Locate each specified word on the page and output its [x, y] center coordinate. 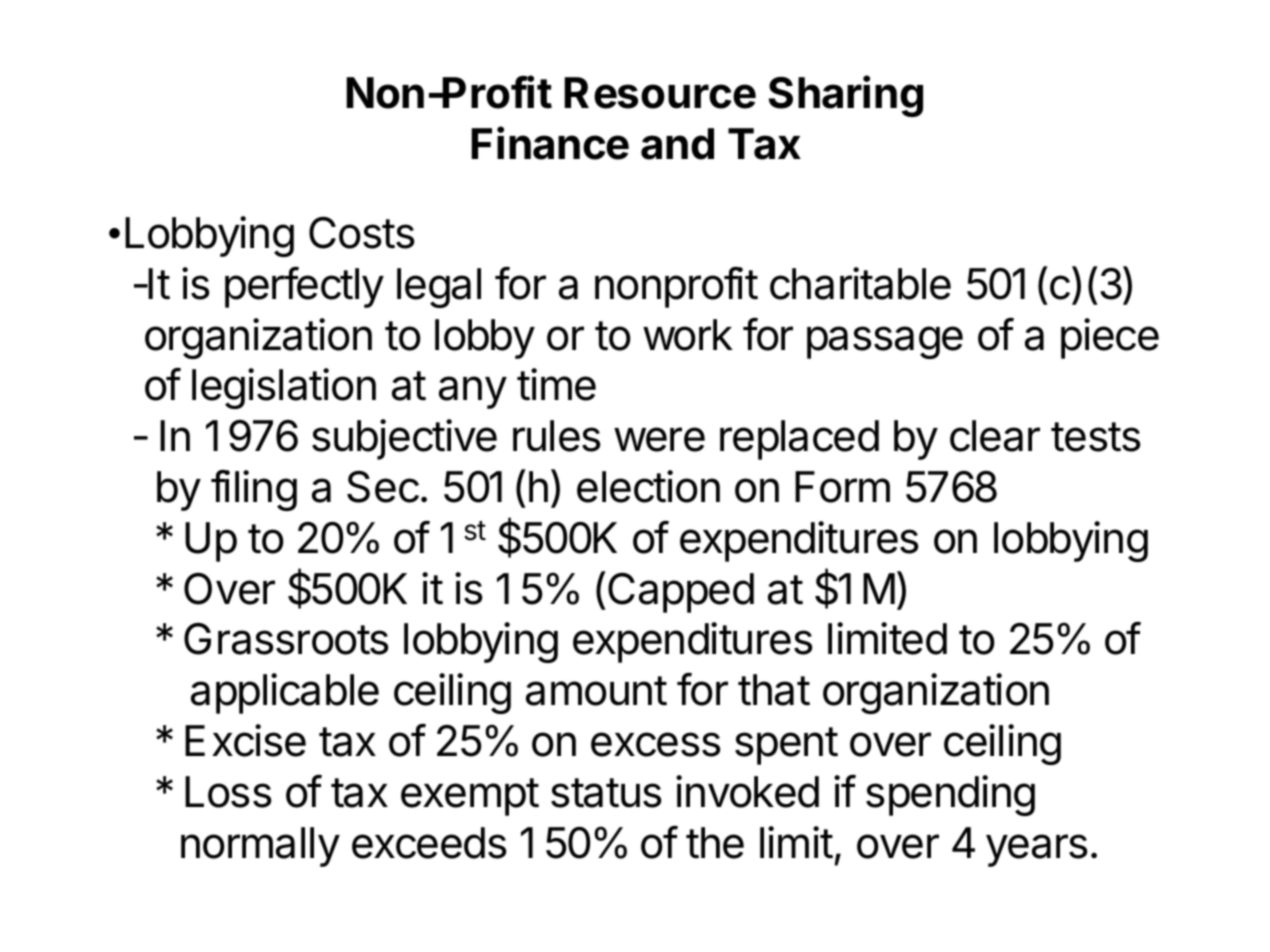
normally [260, 847]
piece [1110, 338]
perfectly [304, 287]
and [677, 144]
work [688, 335]
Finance [550, 143]
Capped [681, 592]
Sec [383, 487]
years [1037, 850]
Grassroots [286, 639]
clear [995, 436]
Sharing [846, 96]
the [715, 843]
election [648, 486]
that [774, 690]
